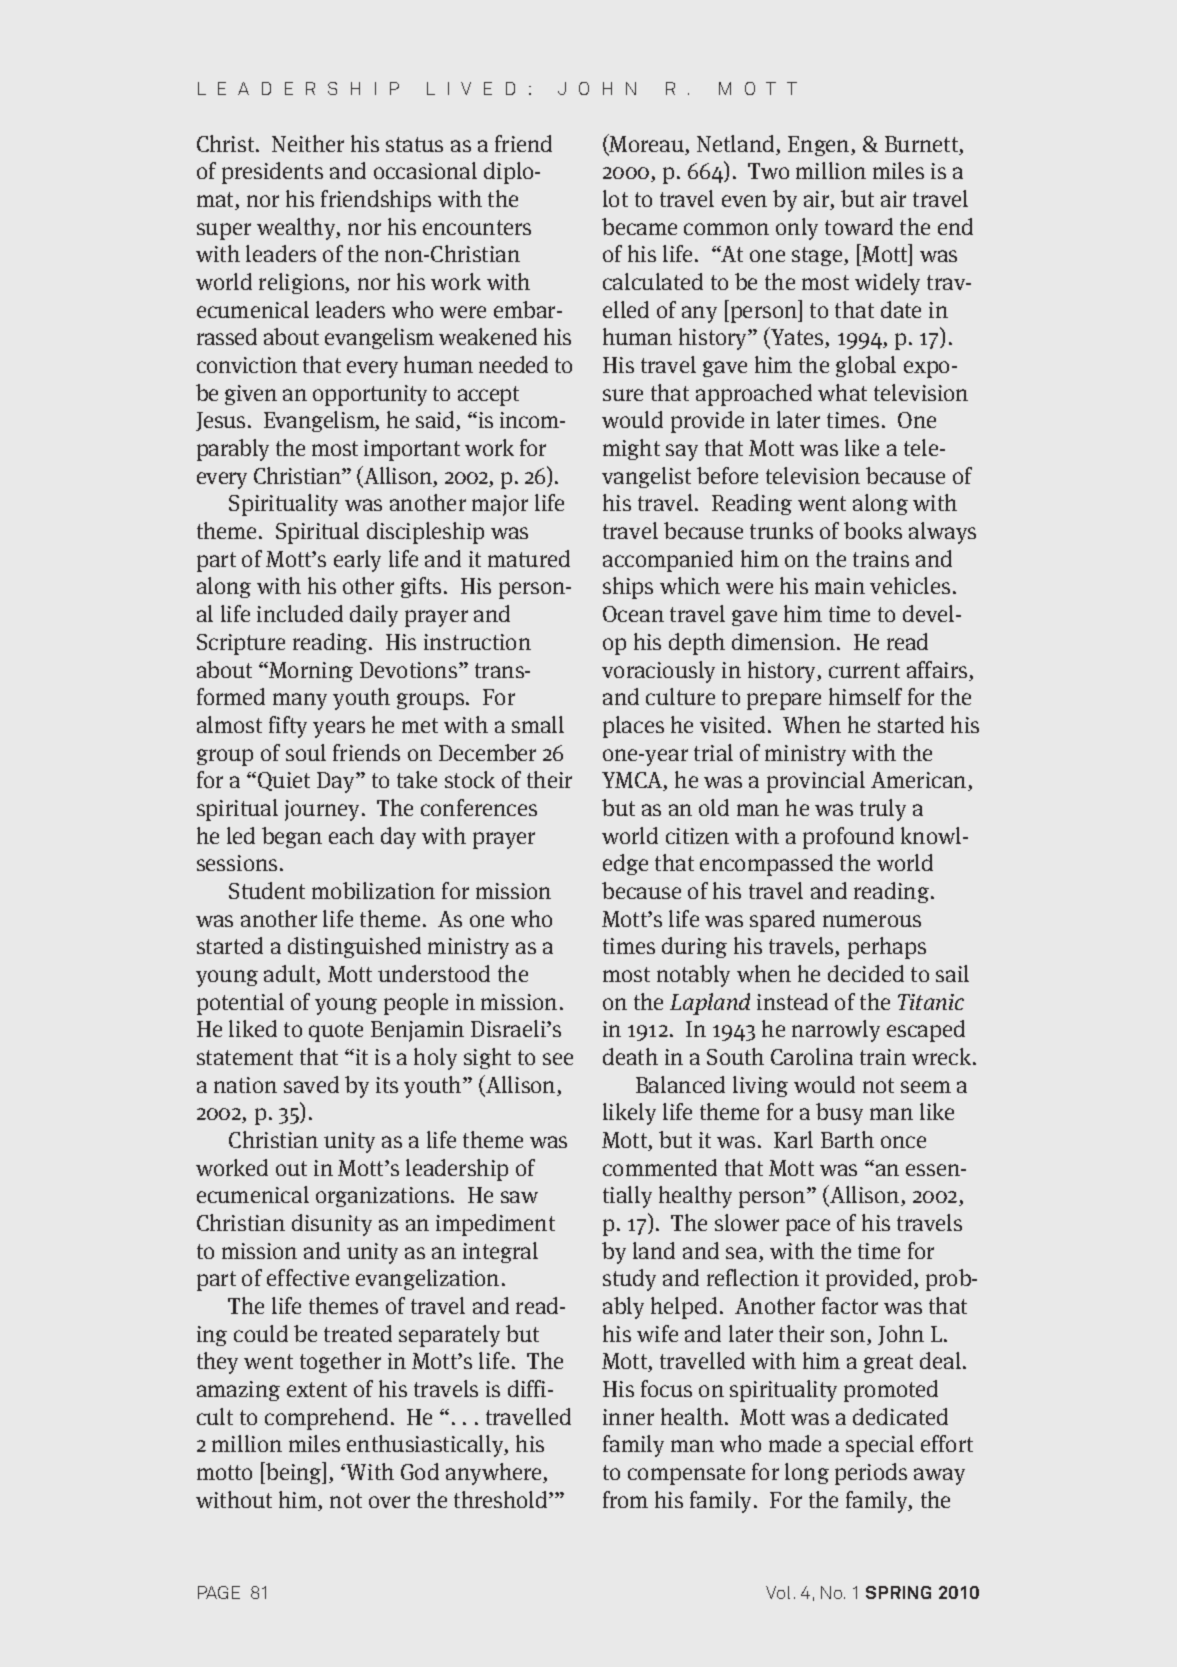  Describe the element at coordinates (294, 1473) in the screenshot. I see `being` at that location.
